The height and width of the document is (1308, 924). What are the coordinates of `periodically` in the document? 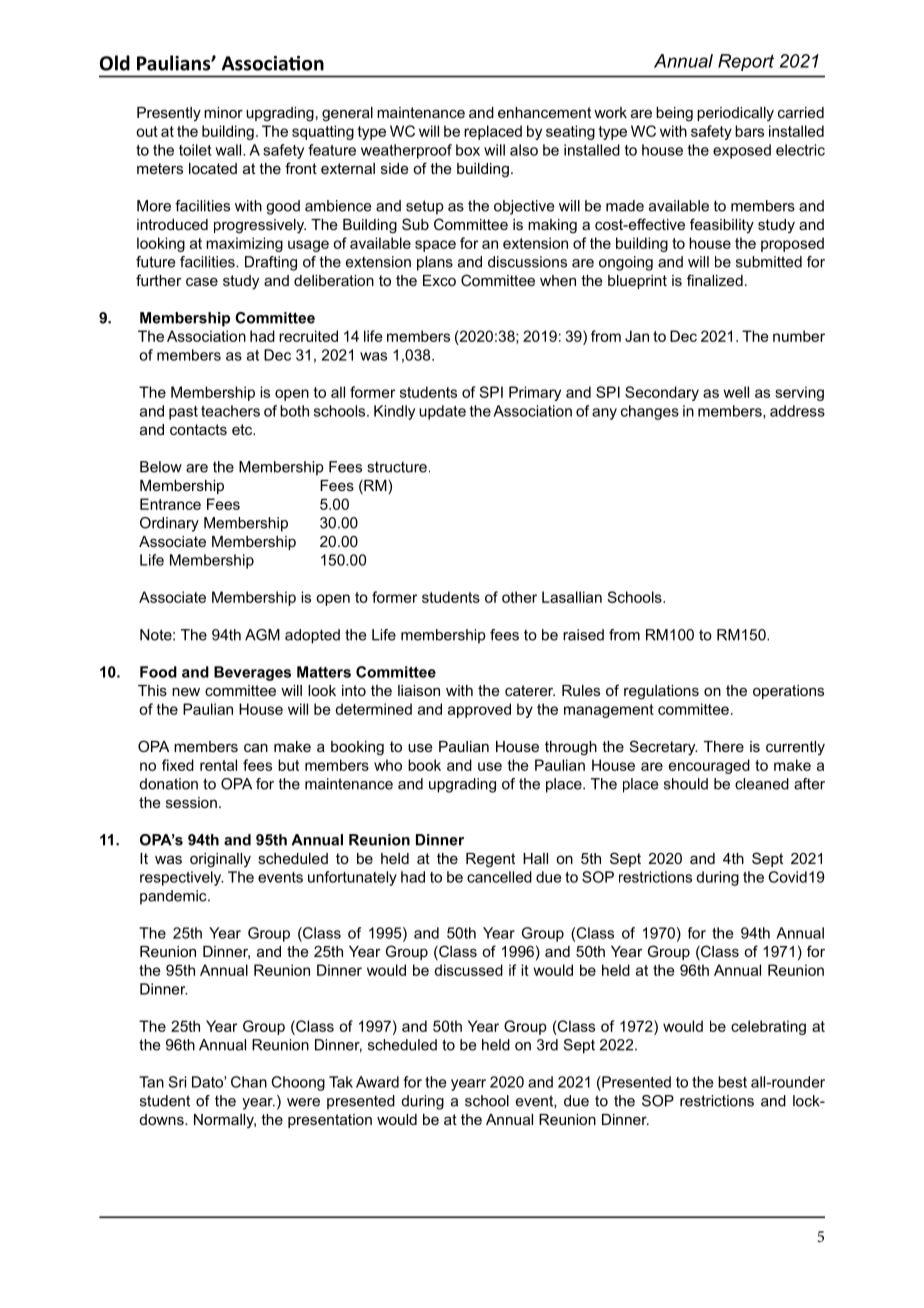 It's located at (735, 114).
